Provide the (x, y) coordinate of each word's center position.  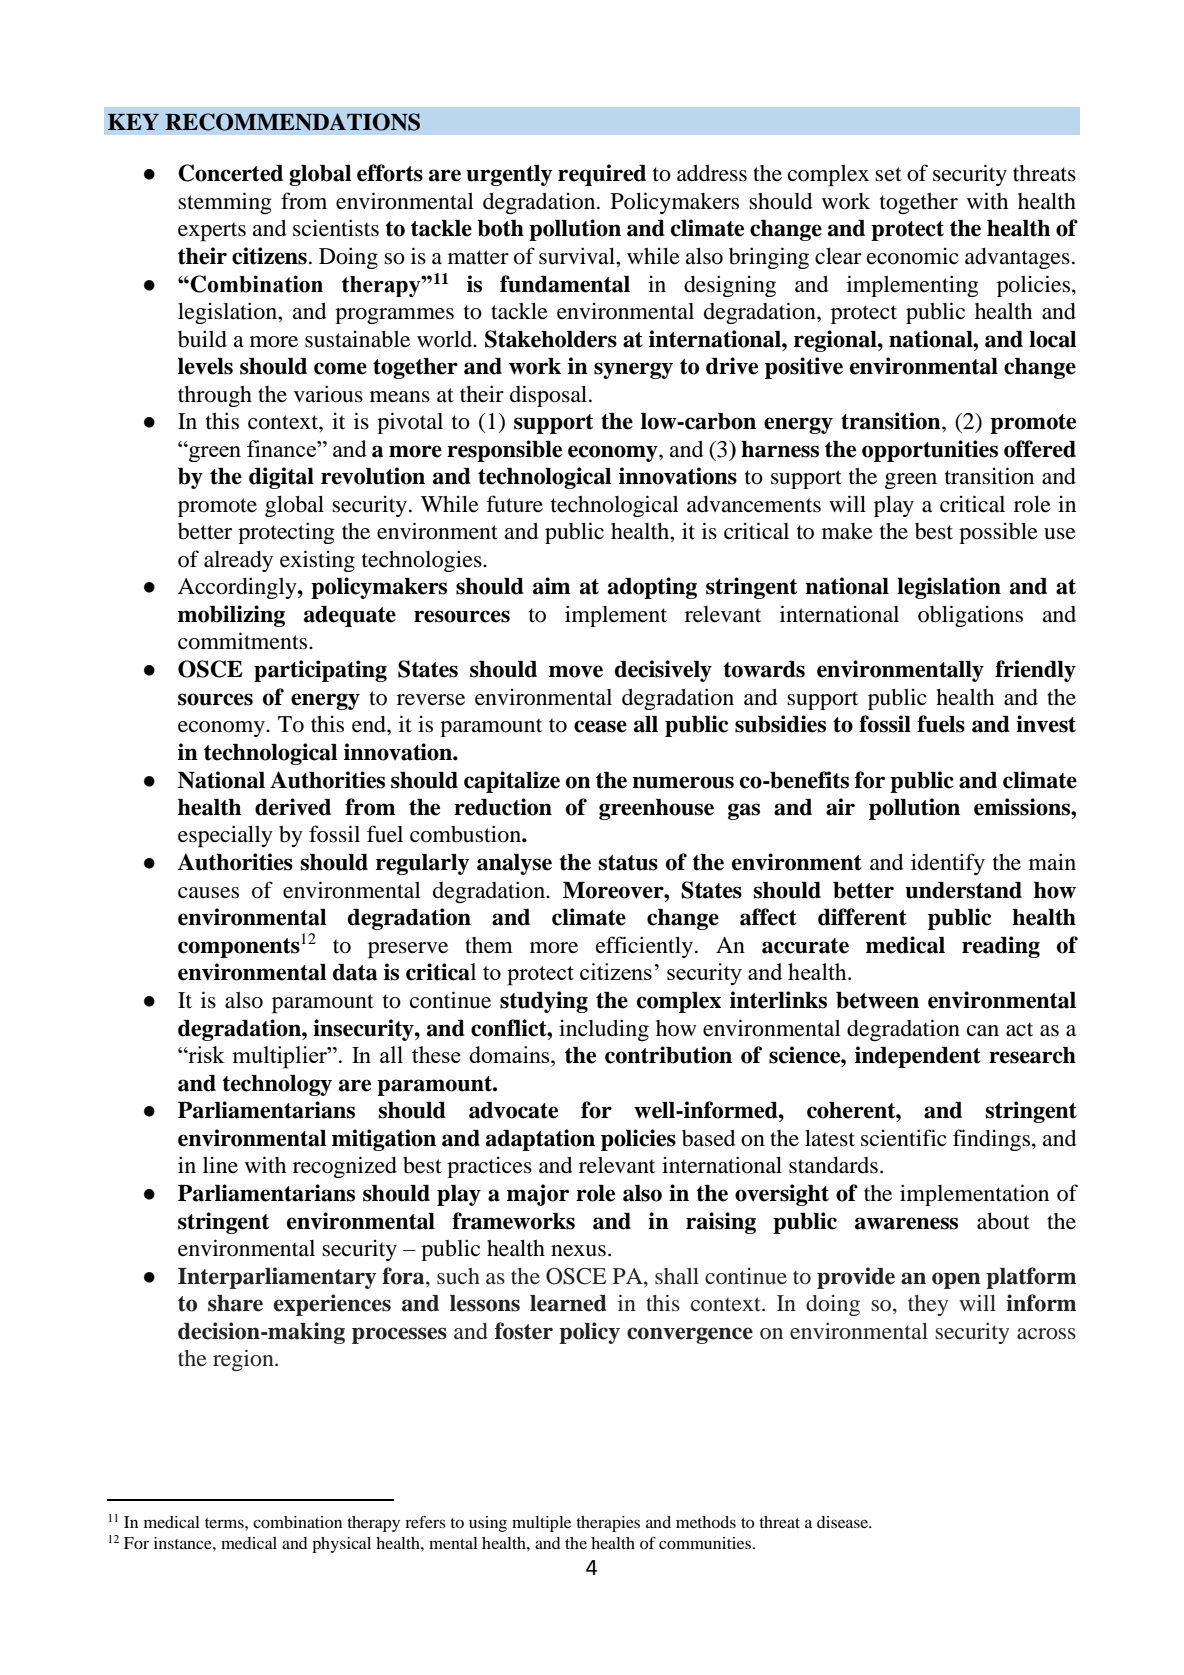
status (628, 863)
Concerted (230, 173)
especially (225, 836)
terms (225, 1523)
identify (948, 864)
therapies (608, 1524)
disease (843, 1522)
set (888, 174)
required (602, 175)
